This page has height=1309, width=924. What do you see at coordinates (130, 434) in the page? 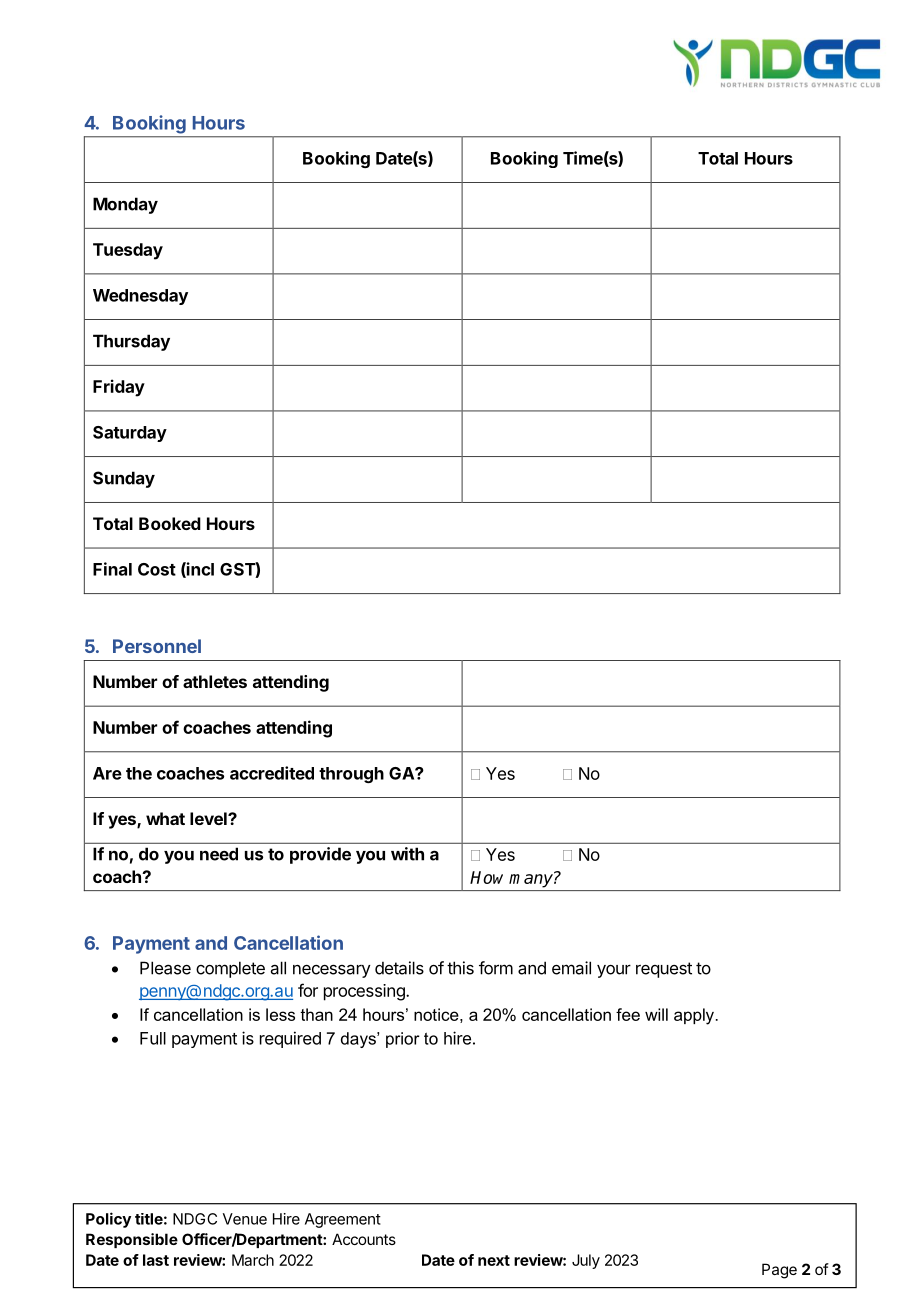
I see `Saturday` at bounding box center [130, 434].
